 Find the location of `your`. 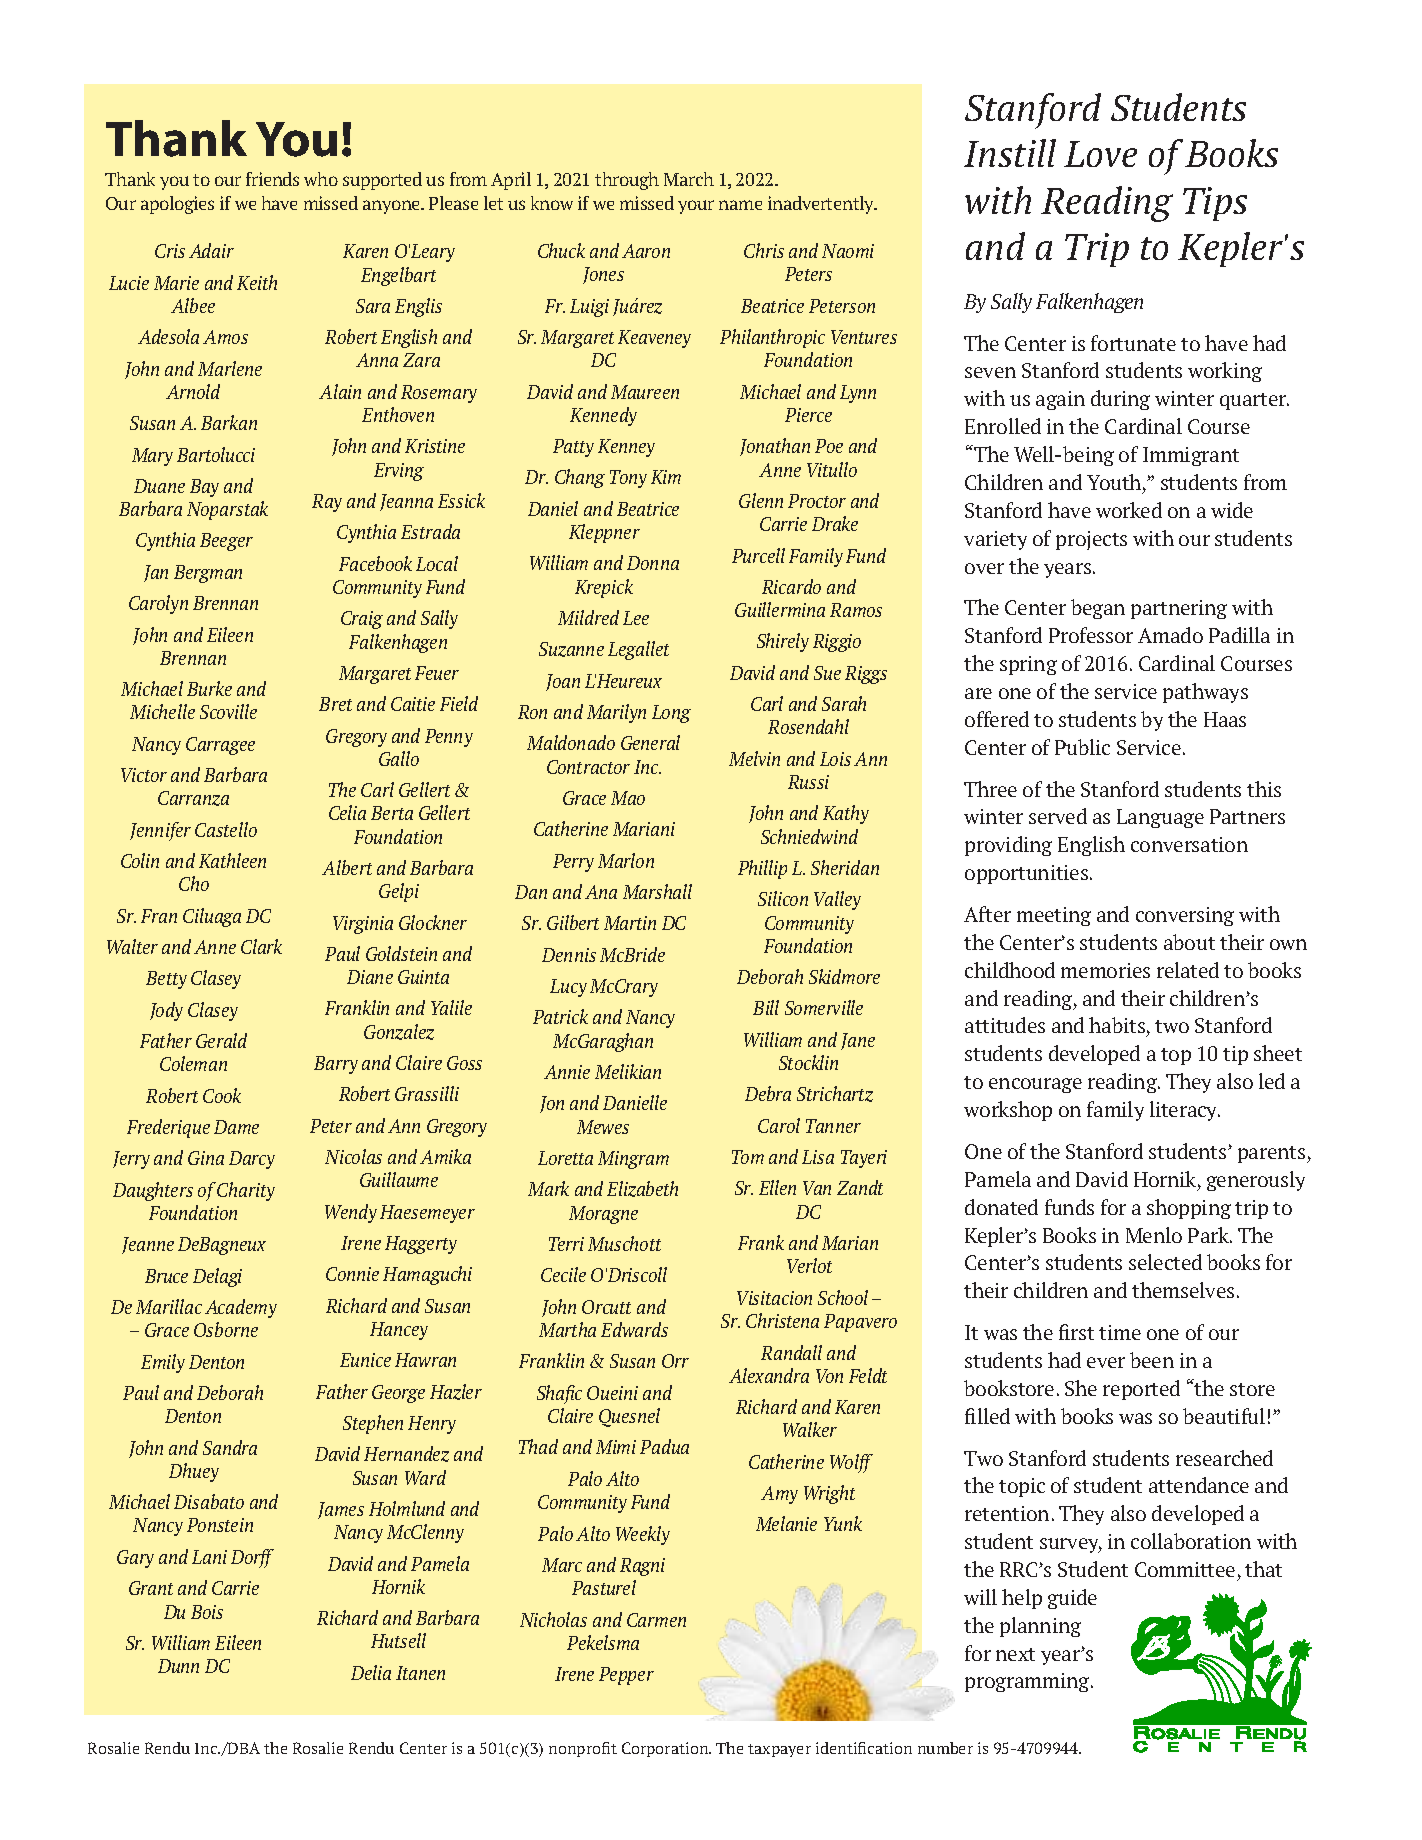

your is located at coordinates (696, 207).
